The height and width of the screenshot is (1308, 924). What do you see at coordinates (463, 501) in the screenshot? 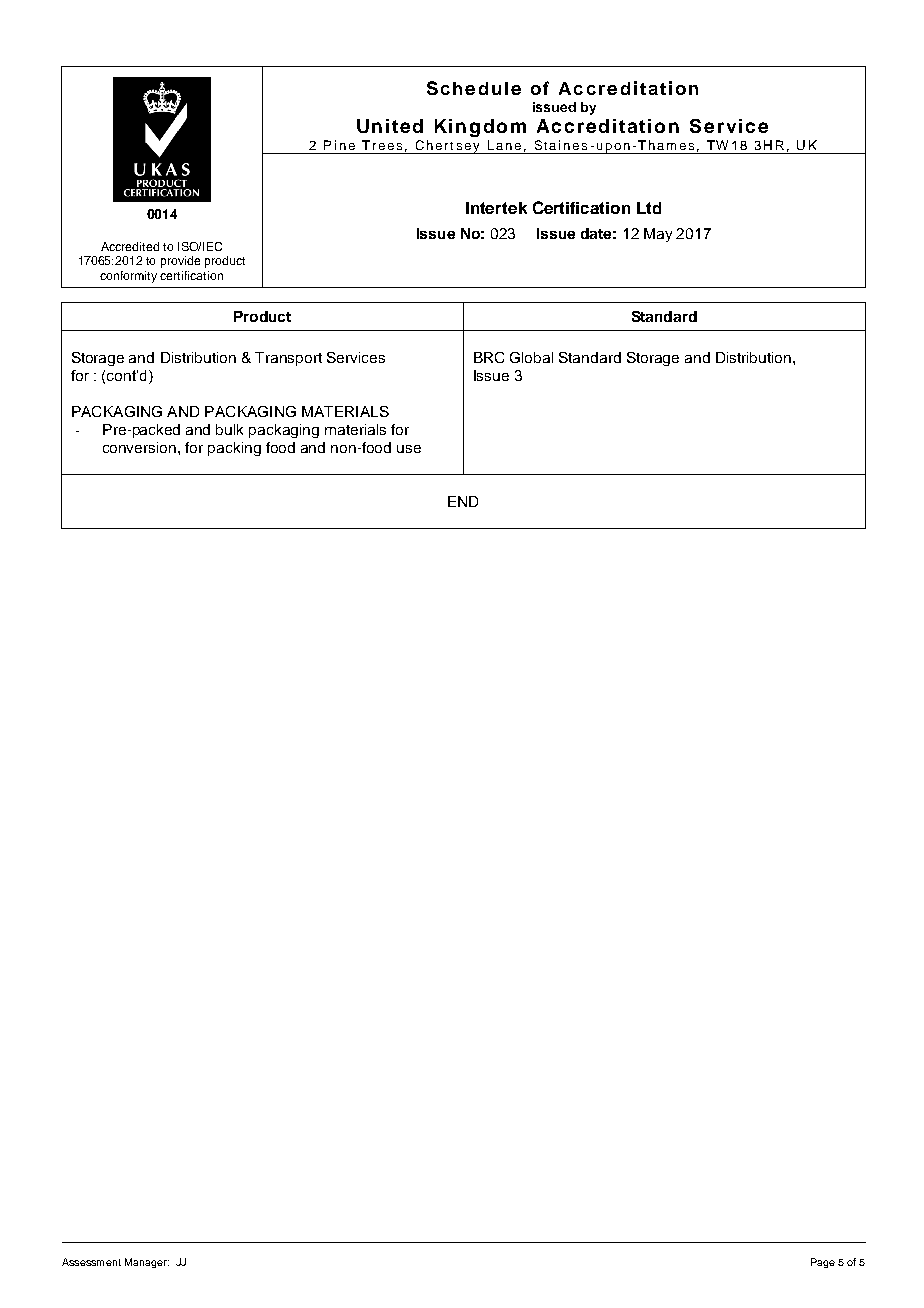
I see `END` at bounding box center [463, 501].
